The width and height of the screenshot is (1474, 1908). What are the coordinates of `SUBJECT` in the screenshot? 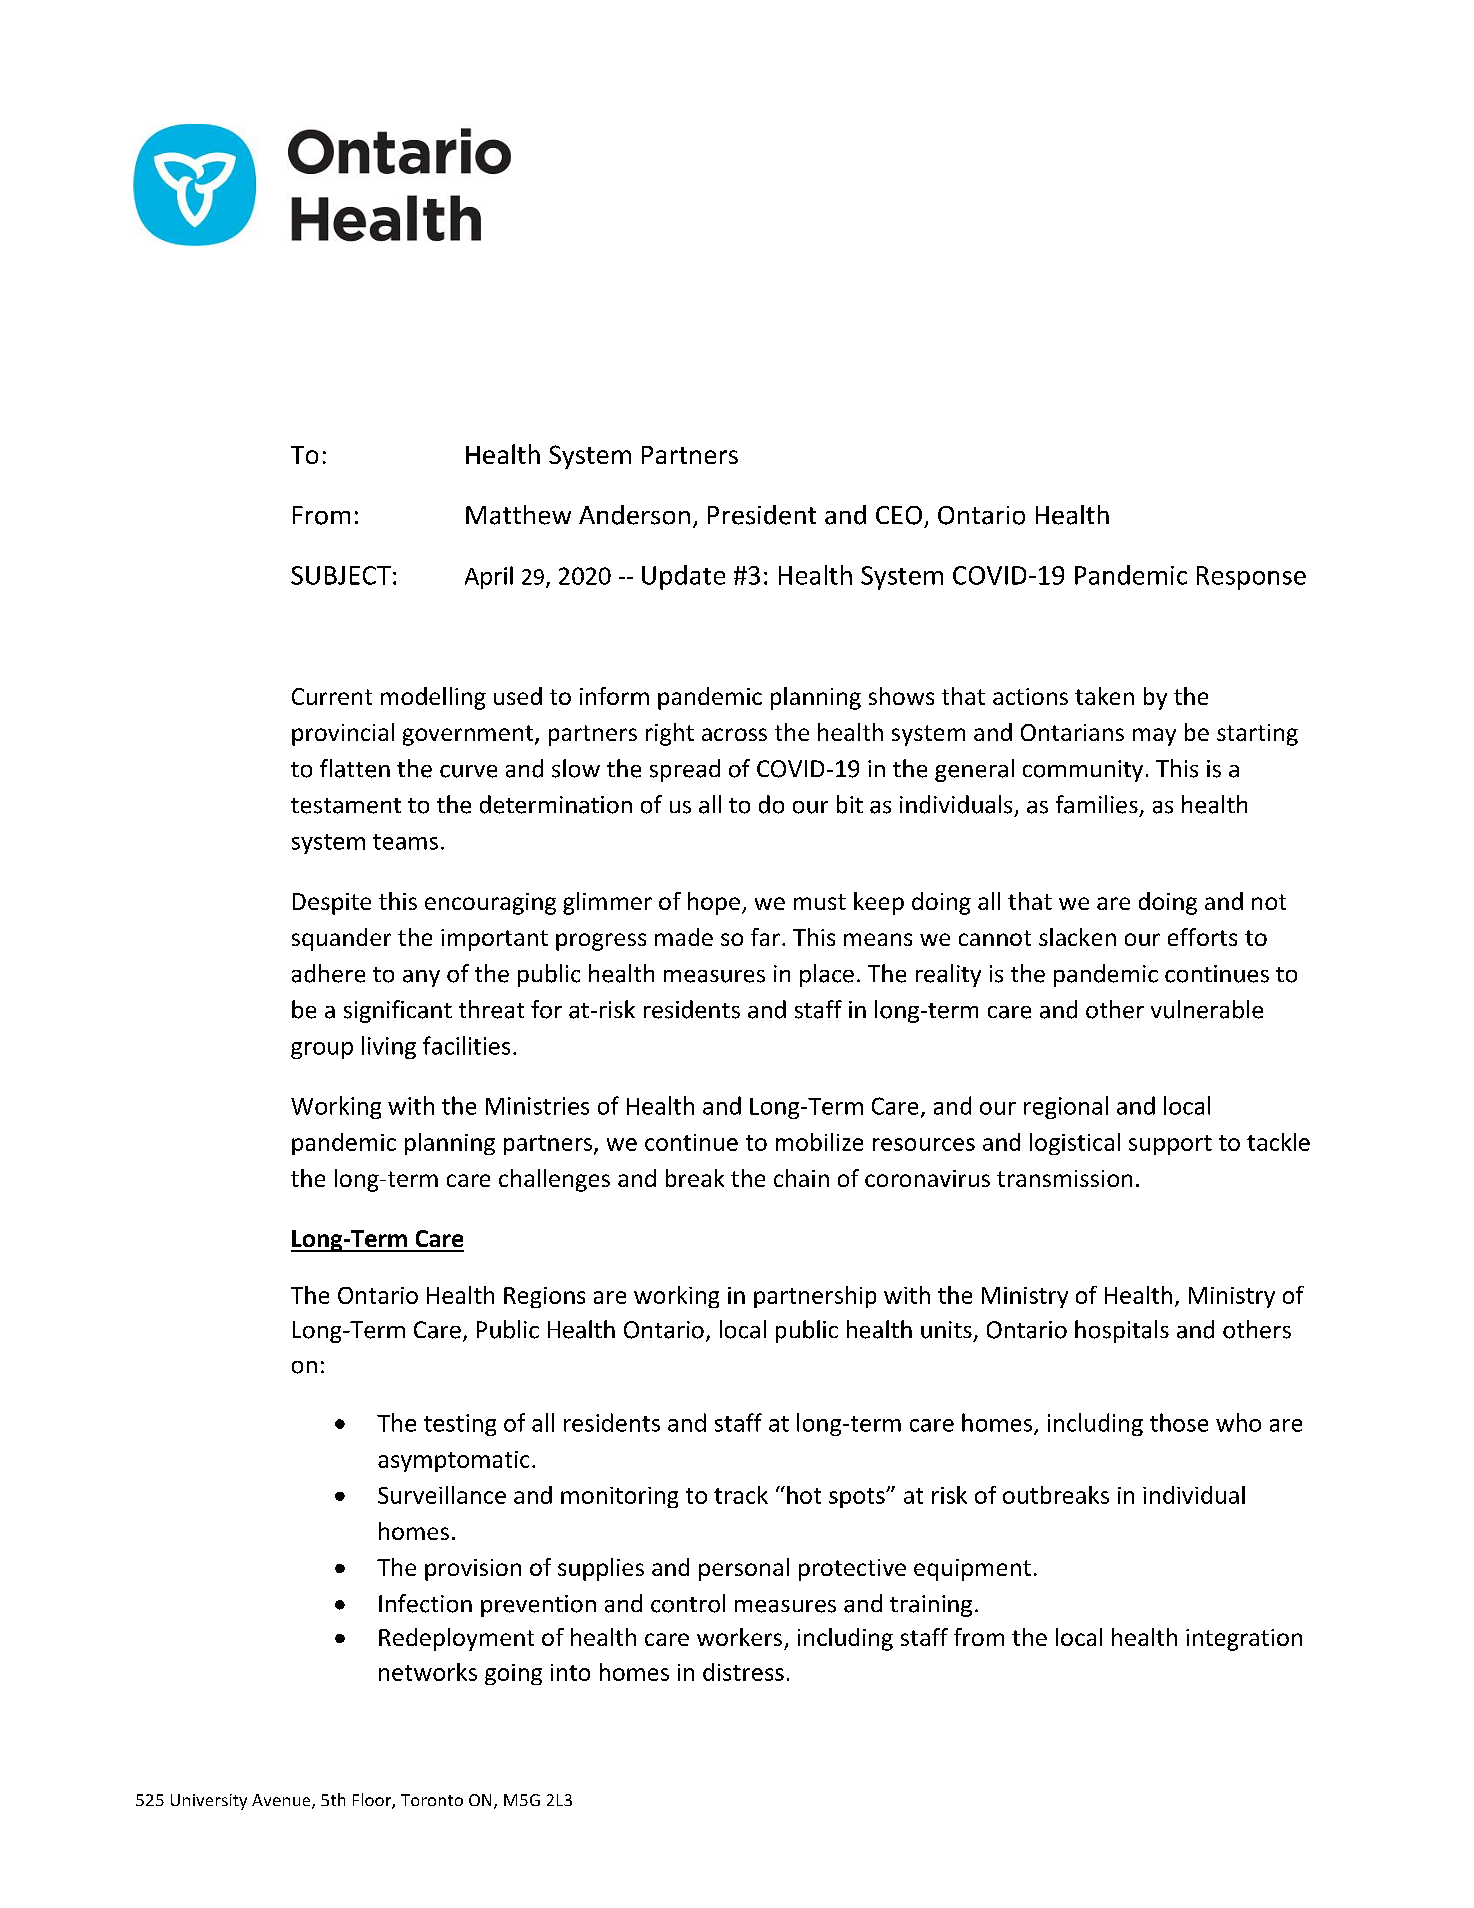 It's located at (341, 575).
